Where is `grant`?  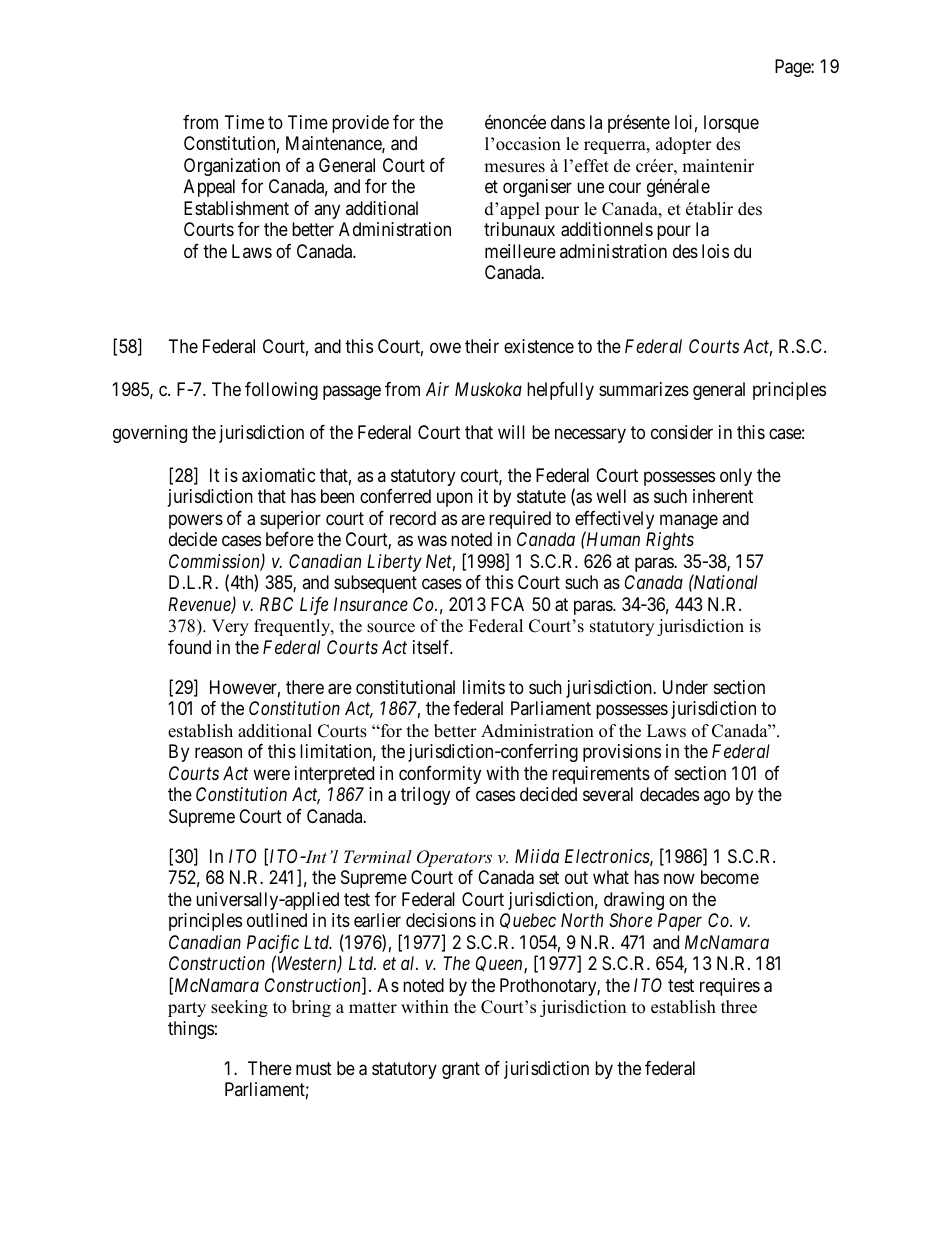
grant is located at coordinates (461, 1070).
